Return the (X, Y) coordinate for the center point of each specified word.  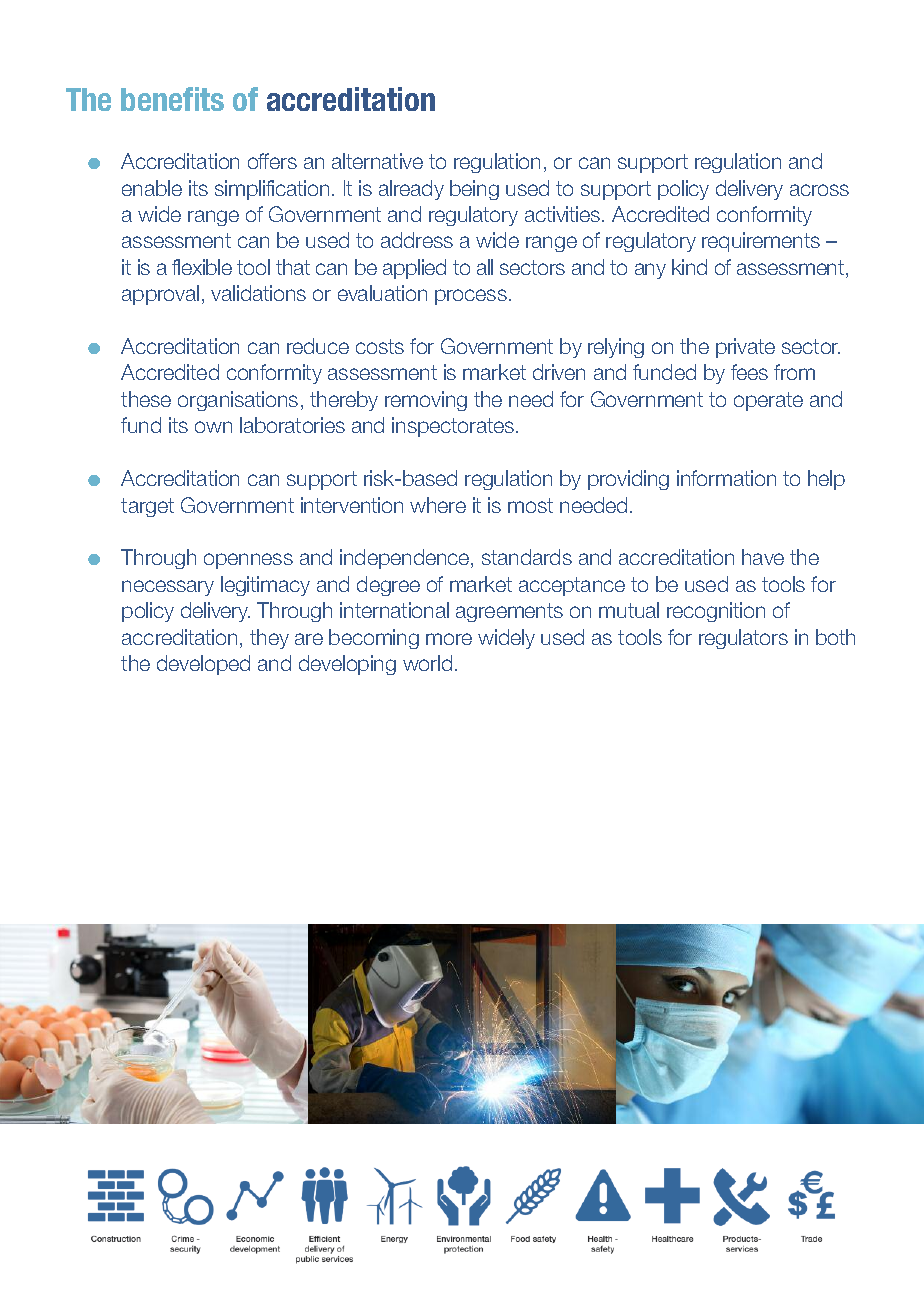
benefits (172, 99)
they (269, 639)
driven (559, 372)
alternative (377, 161)
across (819, 190)
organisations (238, 401)
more (449, 639)
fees (749, 372)
